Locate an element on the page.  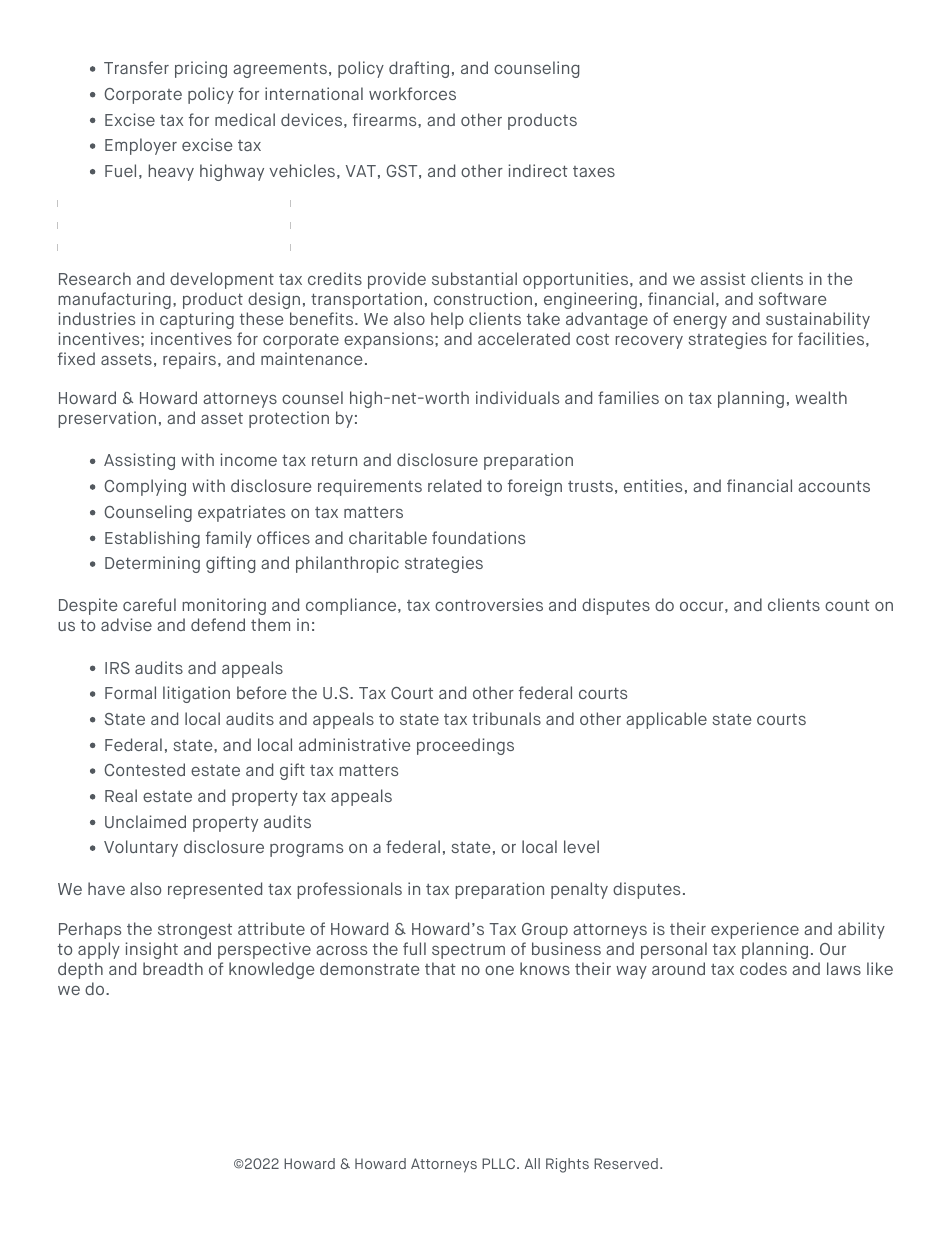
controversies is located at coordinates (489, 604).
